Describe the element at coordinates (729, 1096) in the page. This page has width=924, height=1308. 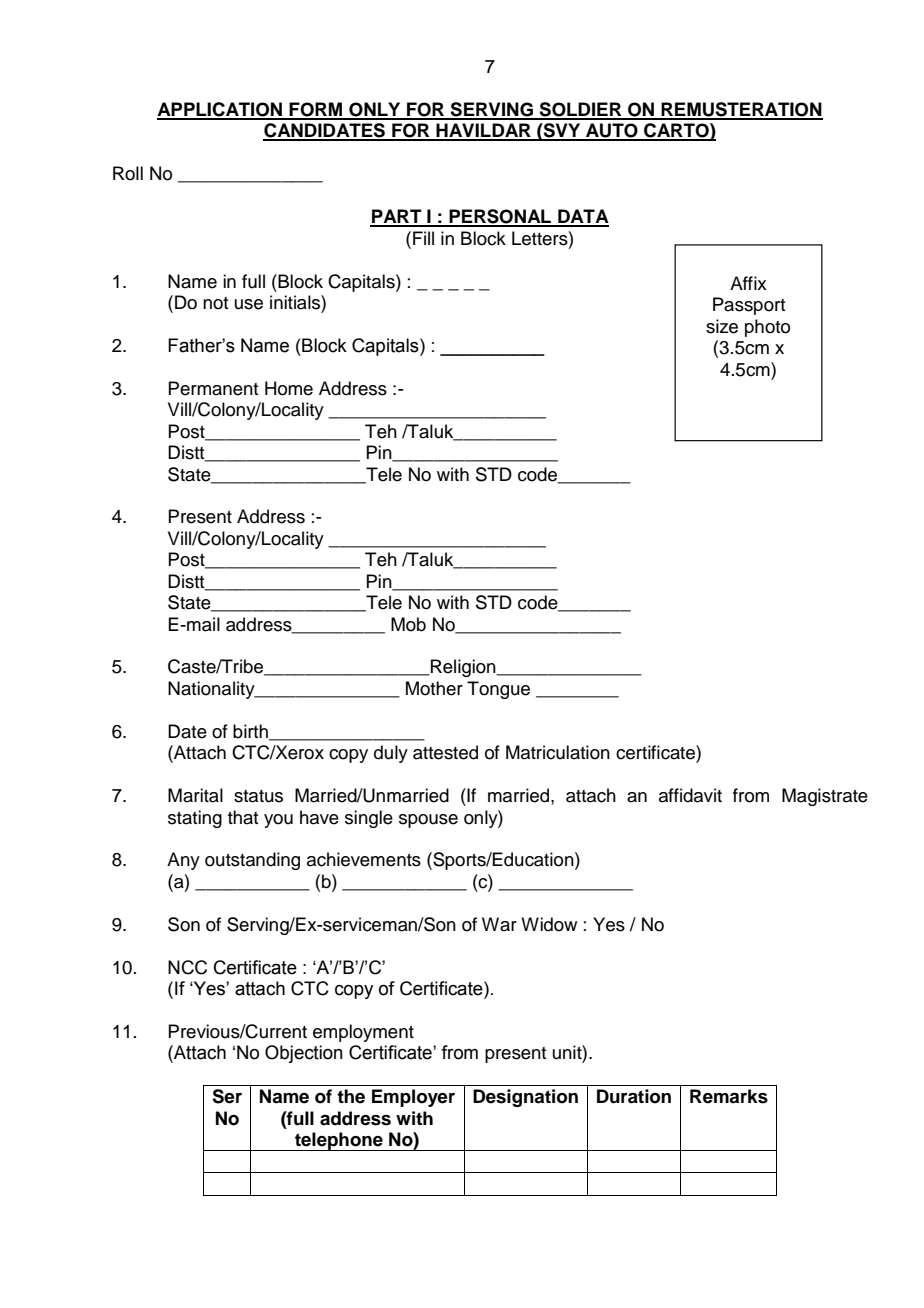
I see `Remarks` at that location.
